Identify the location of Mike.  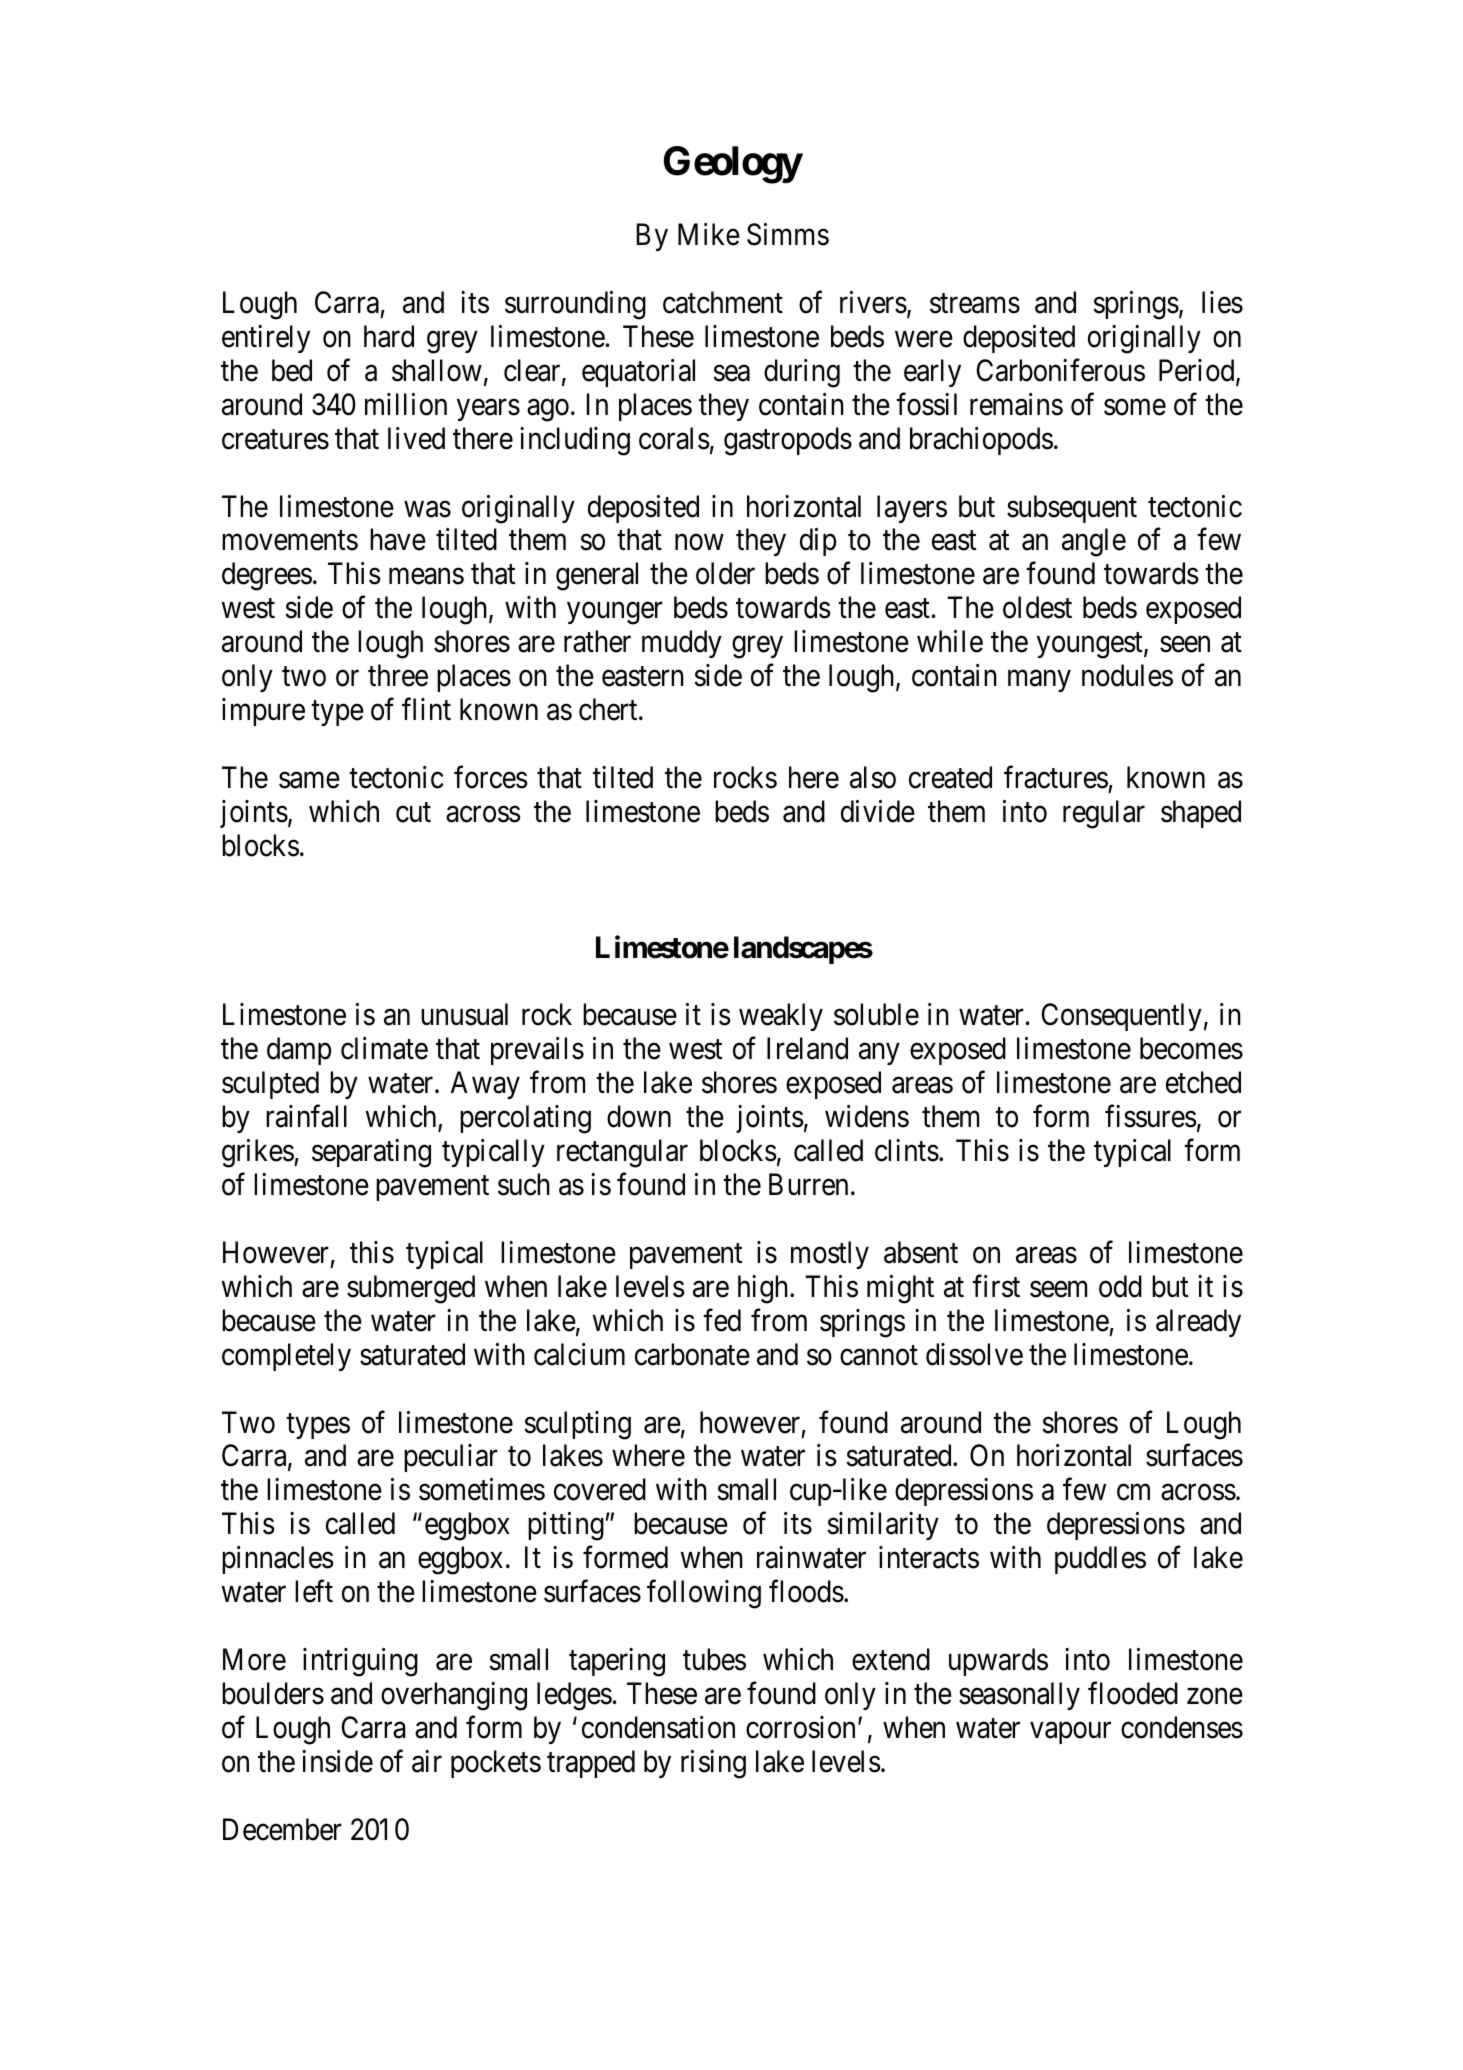
(709, 234).
